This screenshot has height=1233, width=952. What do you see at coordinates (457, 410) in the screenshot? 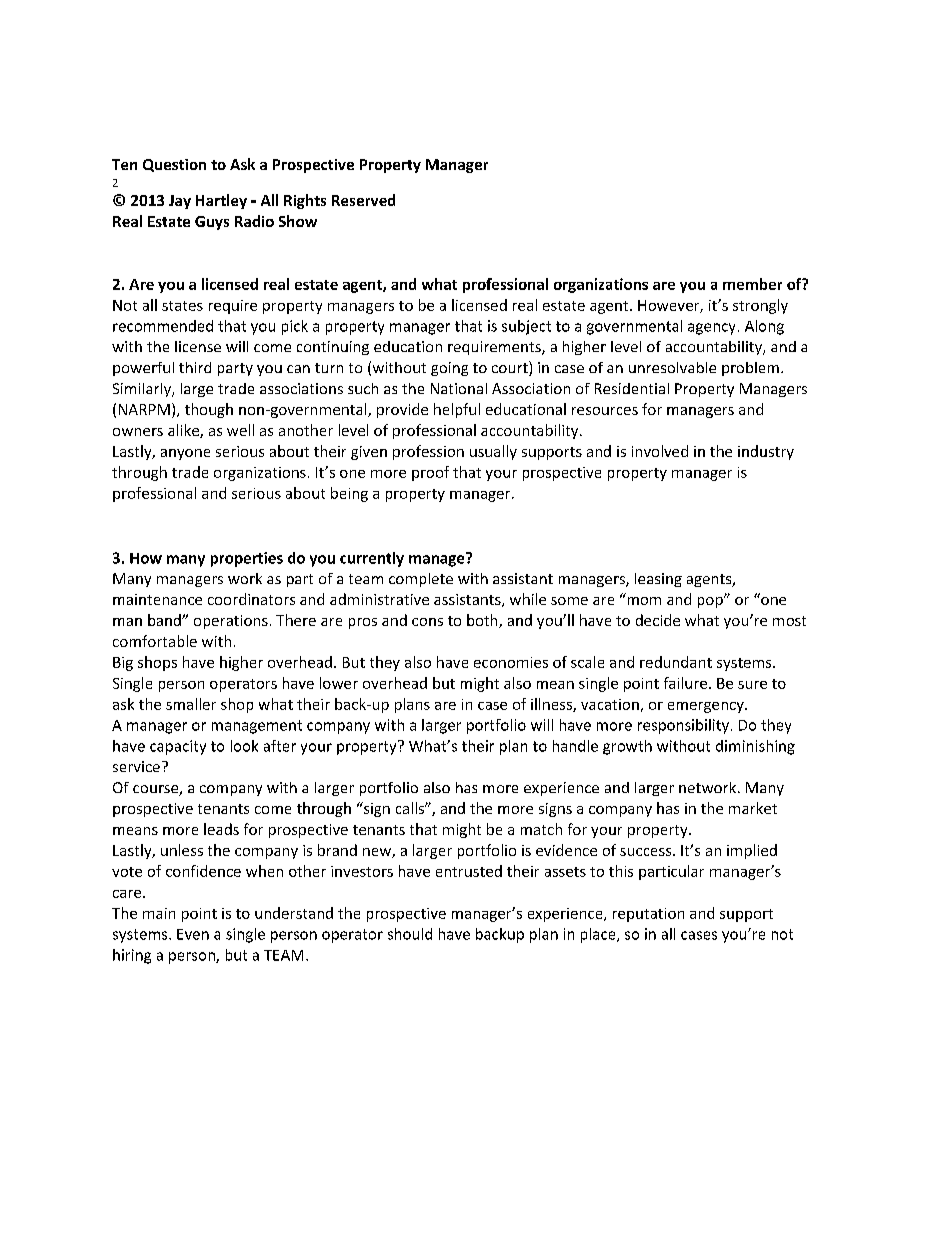
I see `helpful` at bounding box center [457, 410].
